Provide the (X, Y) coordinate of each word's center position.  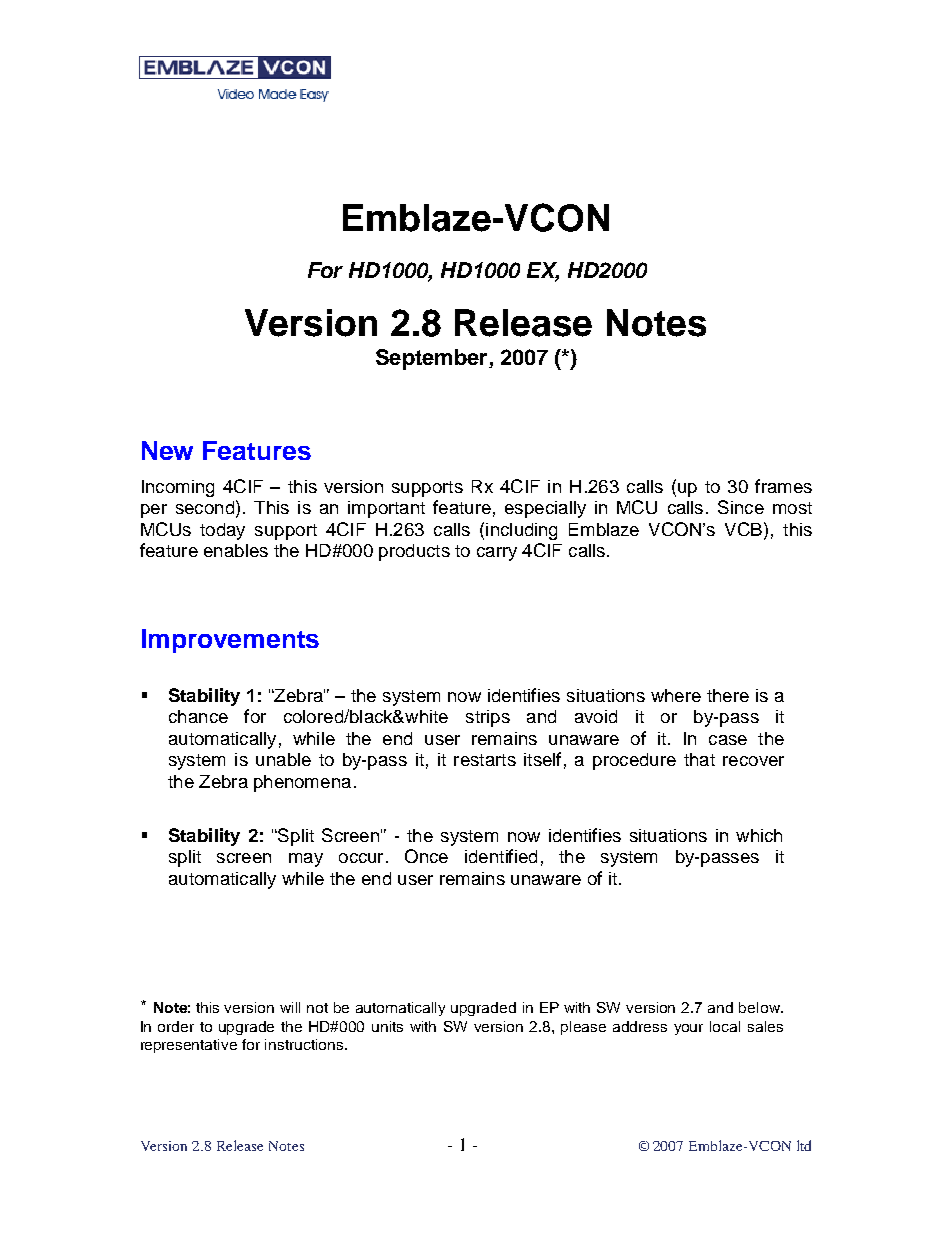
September (433, 359)
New (167, 450)
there (728, 695)
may (306, 860)
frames (783, 486)
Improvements (230, 641)
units (387, 1026)
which (759, 835)
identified (501, 856)
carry (497, 554)
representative (189, 1046)
